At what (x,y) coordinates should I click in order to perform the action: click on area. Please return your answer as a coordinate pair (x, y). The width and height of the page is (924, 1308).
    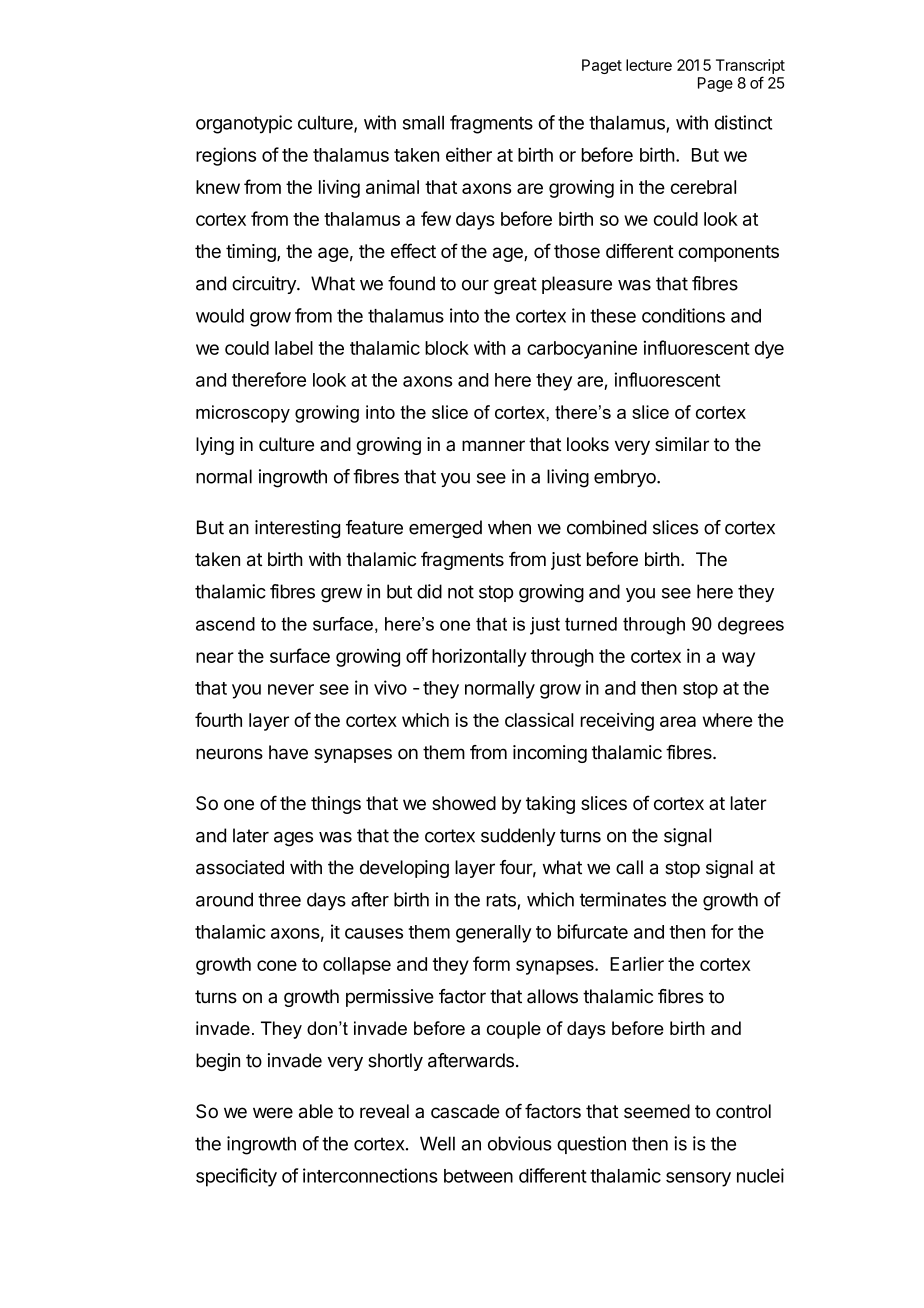
    Looking at the image, I should click on (678, 721).
